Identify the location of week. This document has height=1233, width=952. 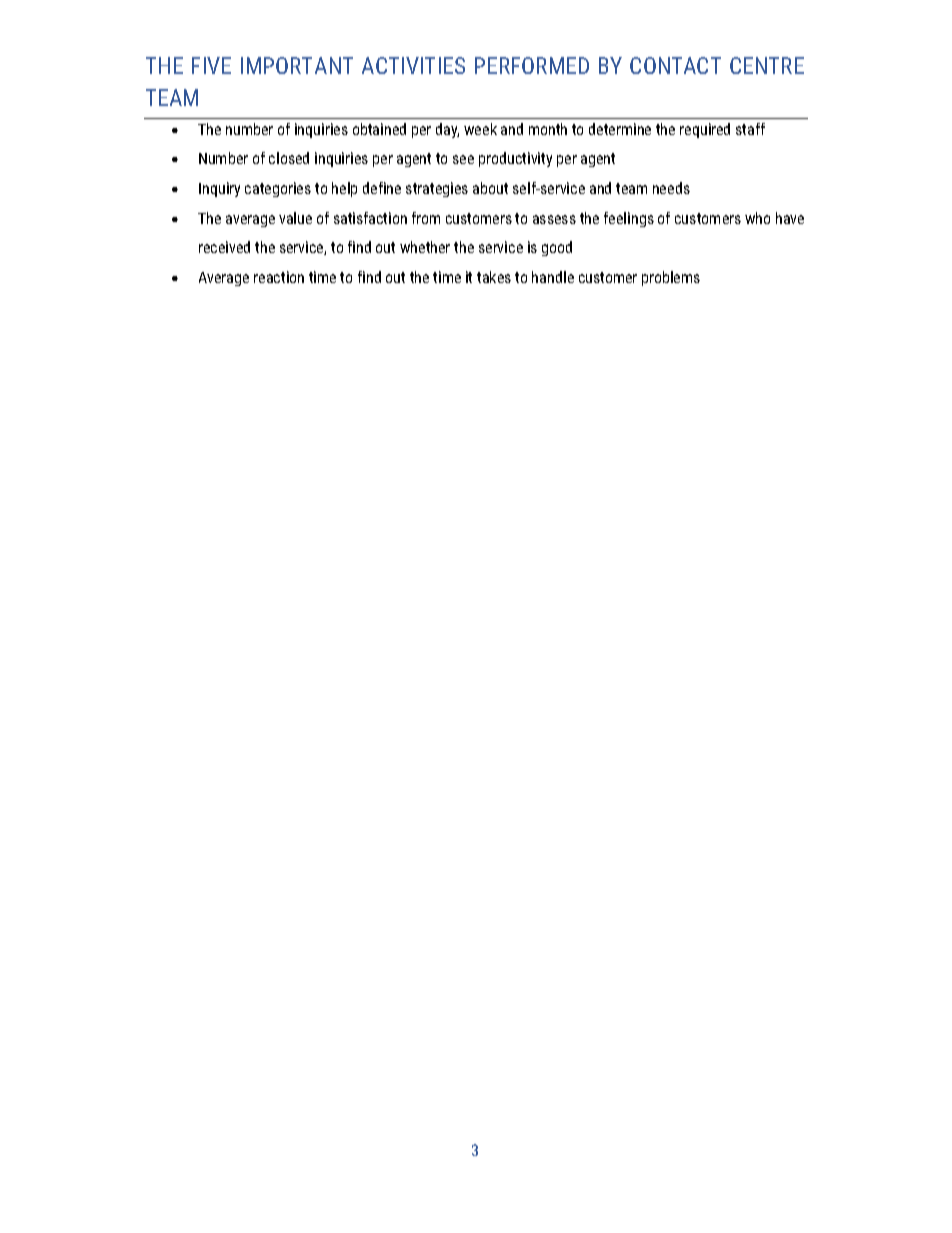
(480, 129).
